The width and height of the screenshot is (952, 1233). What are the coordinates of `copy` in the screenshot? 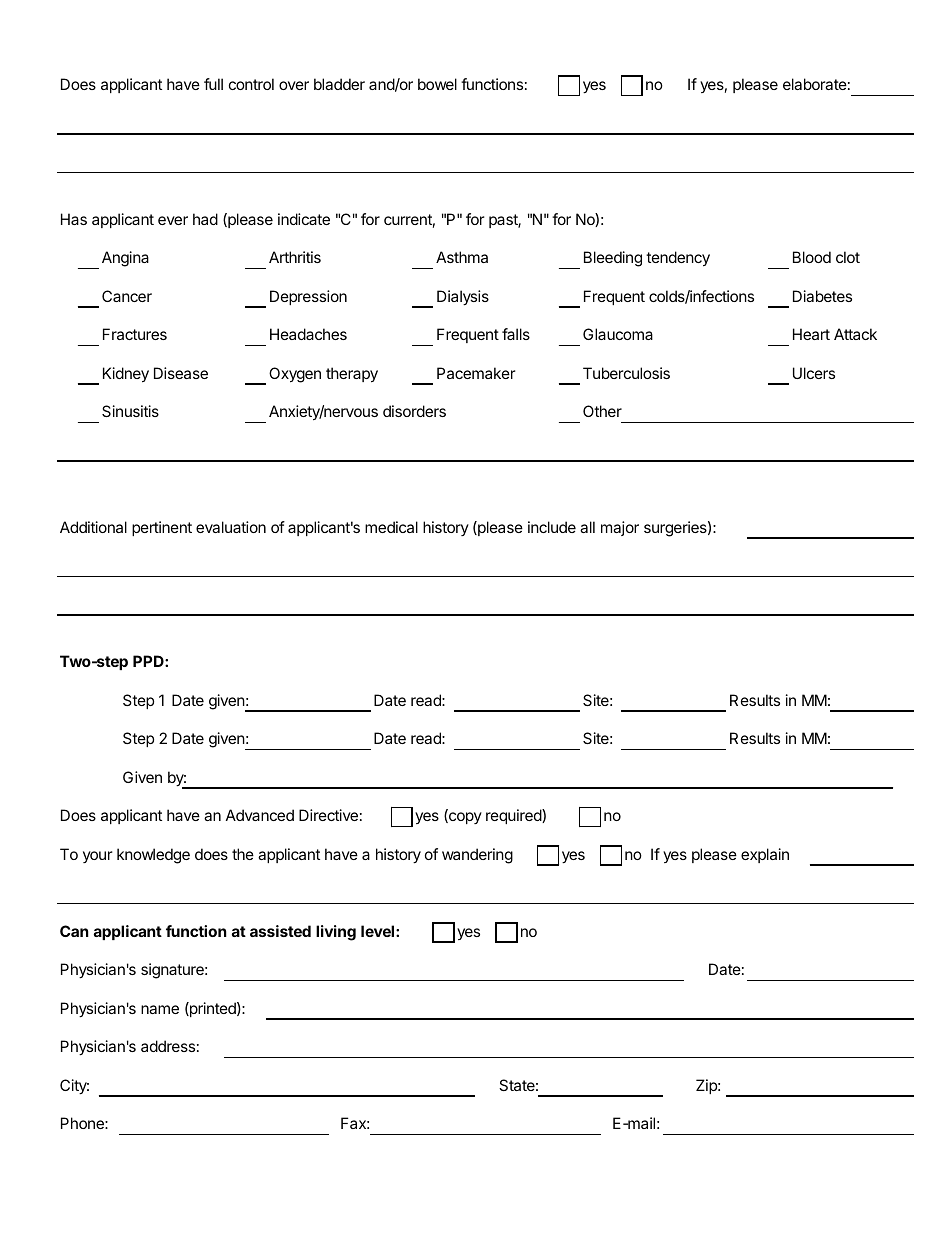 It's located at (464, 818).
